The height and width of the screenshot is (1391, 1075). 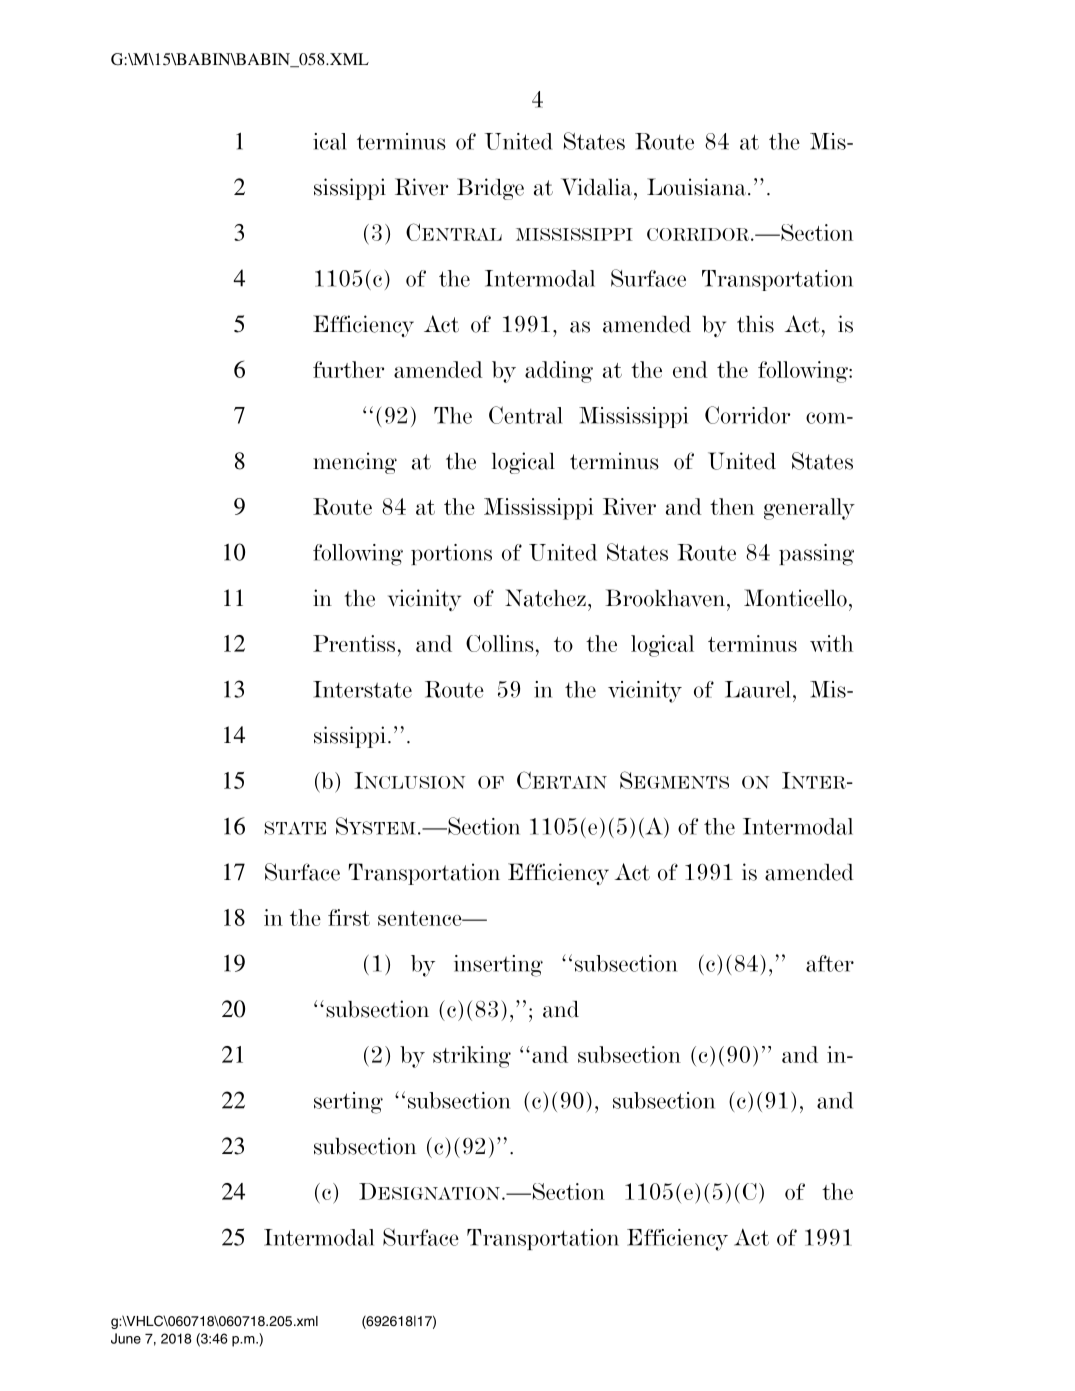 I want to click on further, so click(x=348, y=369).
